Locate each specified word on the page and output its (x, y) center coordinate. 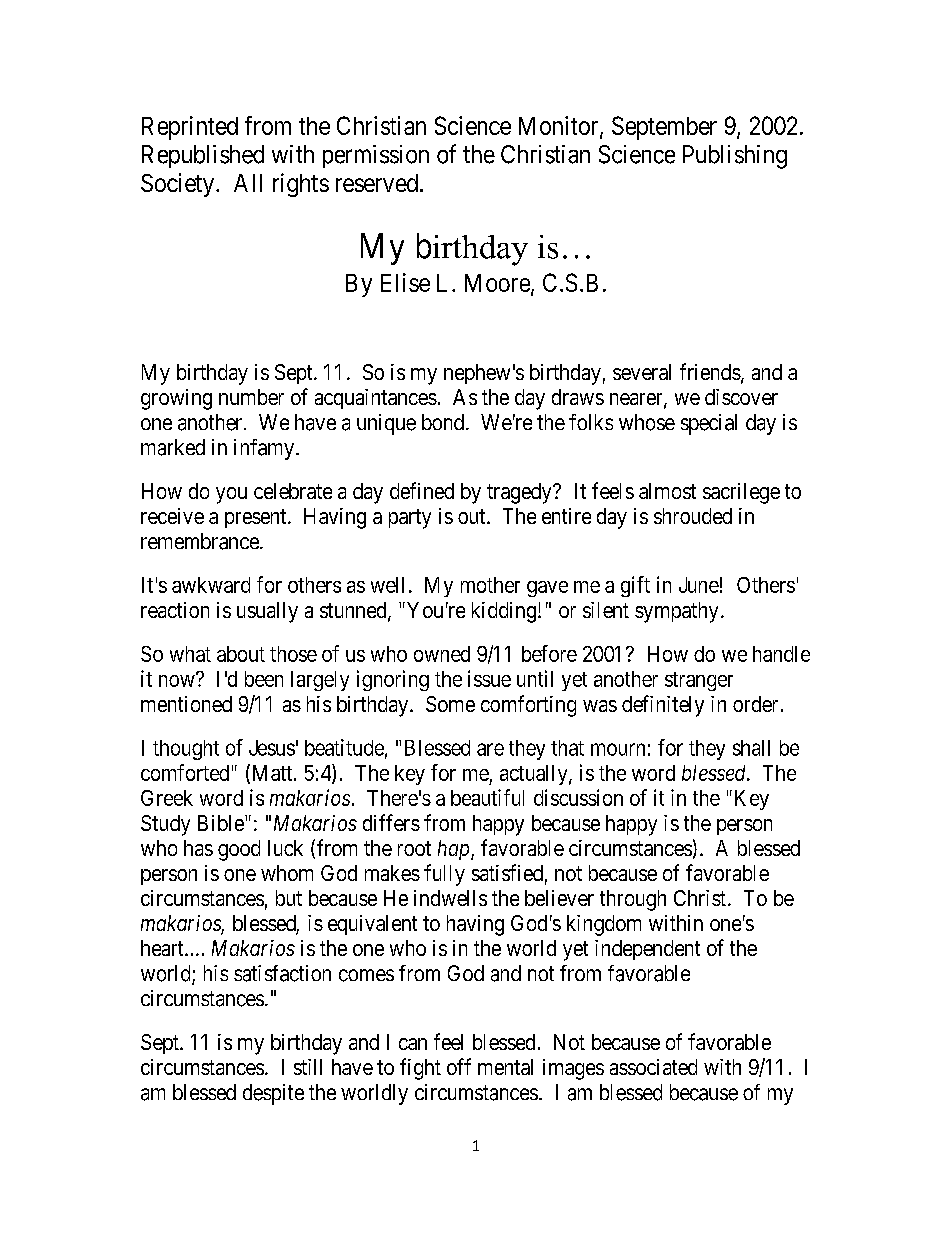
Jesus (272, 748)
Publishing (735, 157)
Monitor (560, 126)
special (709, 424)
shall (751, 748)
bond (444, 422)
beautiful (487, 797)
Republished (203, 156)
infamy (265, 449)
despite (273, 1094)
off (459, 1066)
